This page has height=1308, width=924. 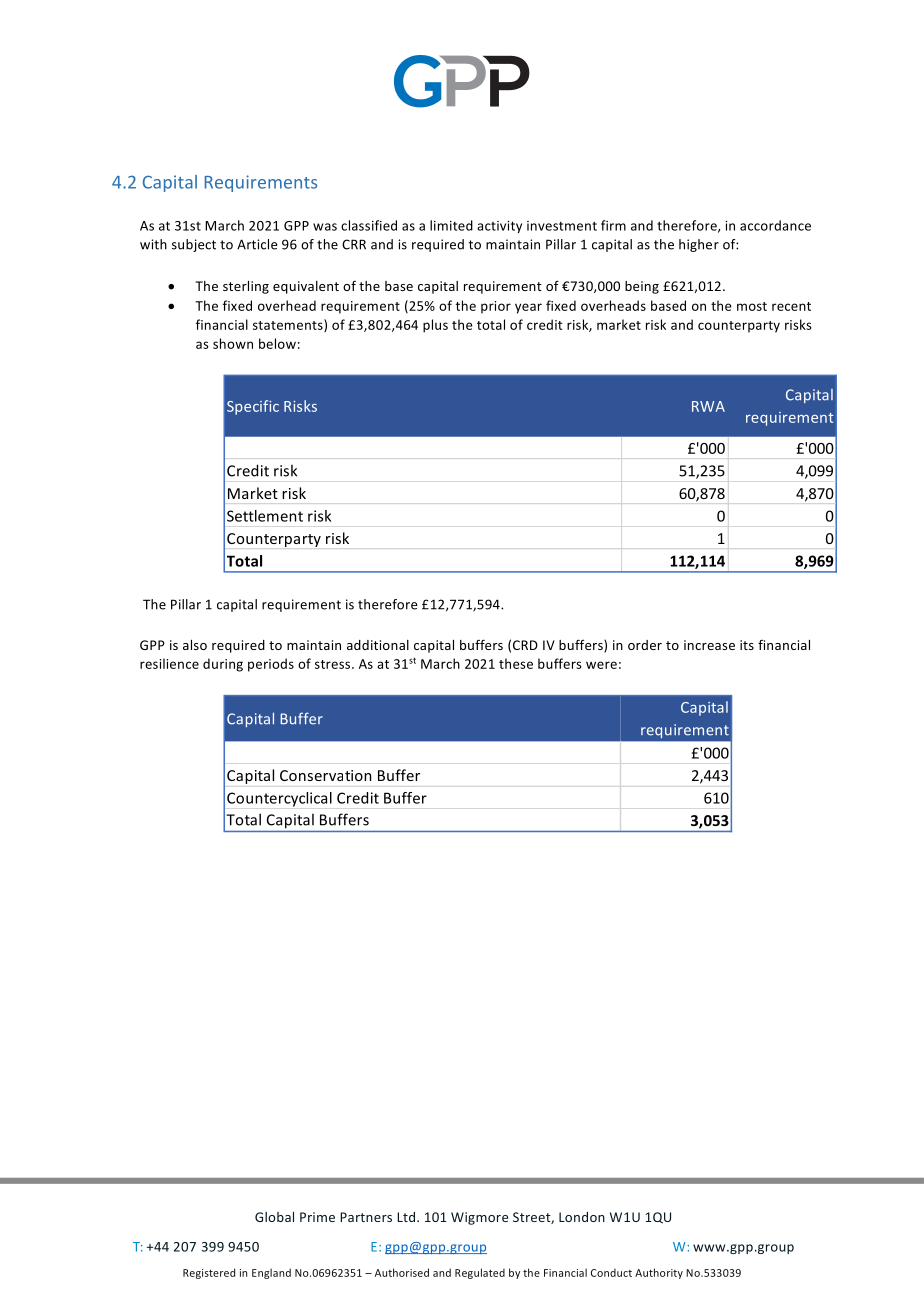 I want to click on Registered, so click(x=209, y=1273).
